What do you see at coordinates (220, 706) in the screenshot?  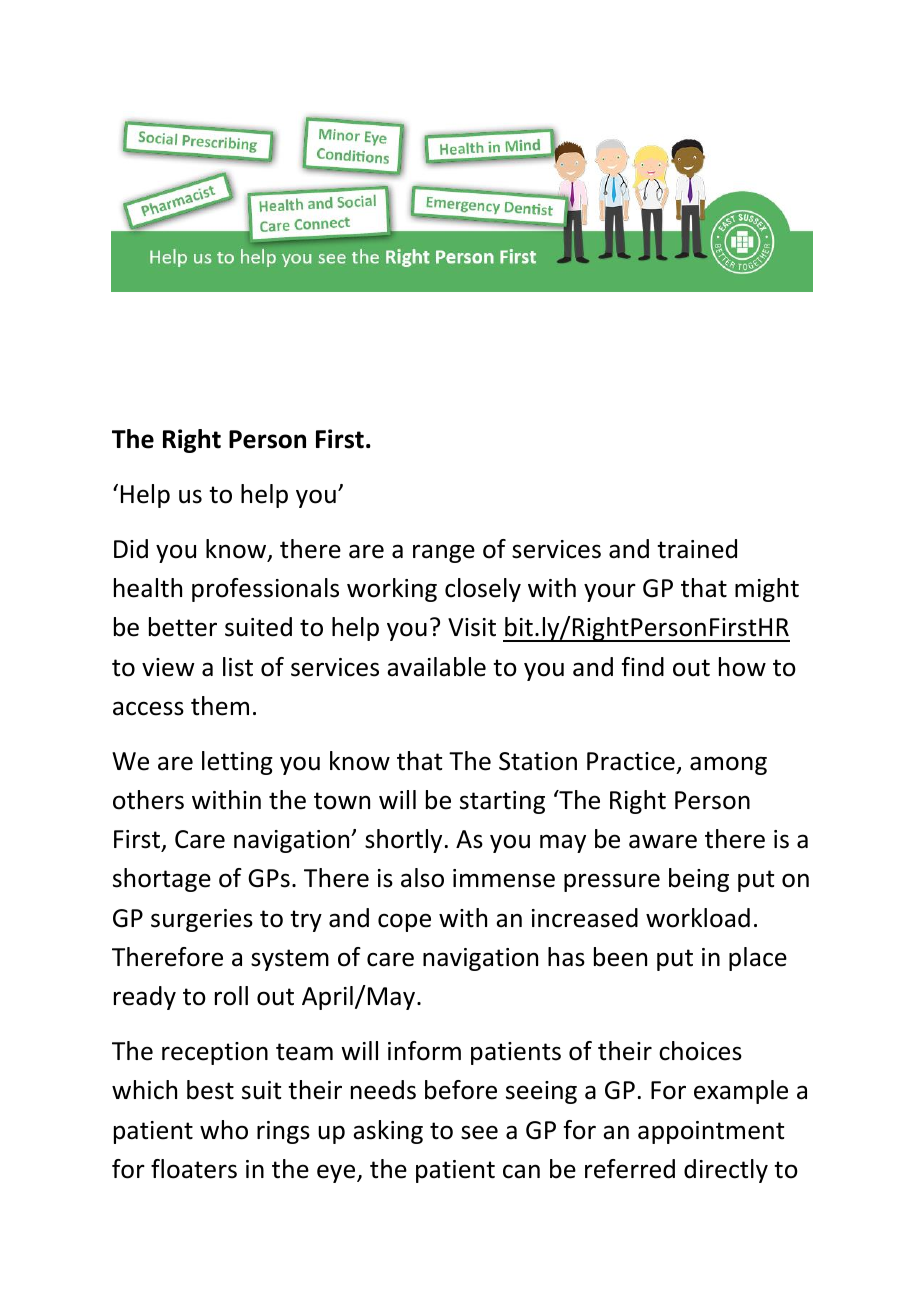 I see `them` at bounding box center [220, 706].
